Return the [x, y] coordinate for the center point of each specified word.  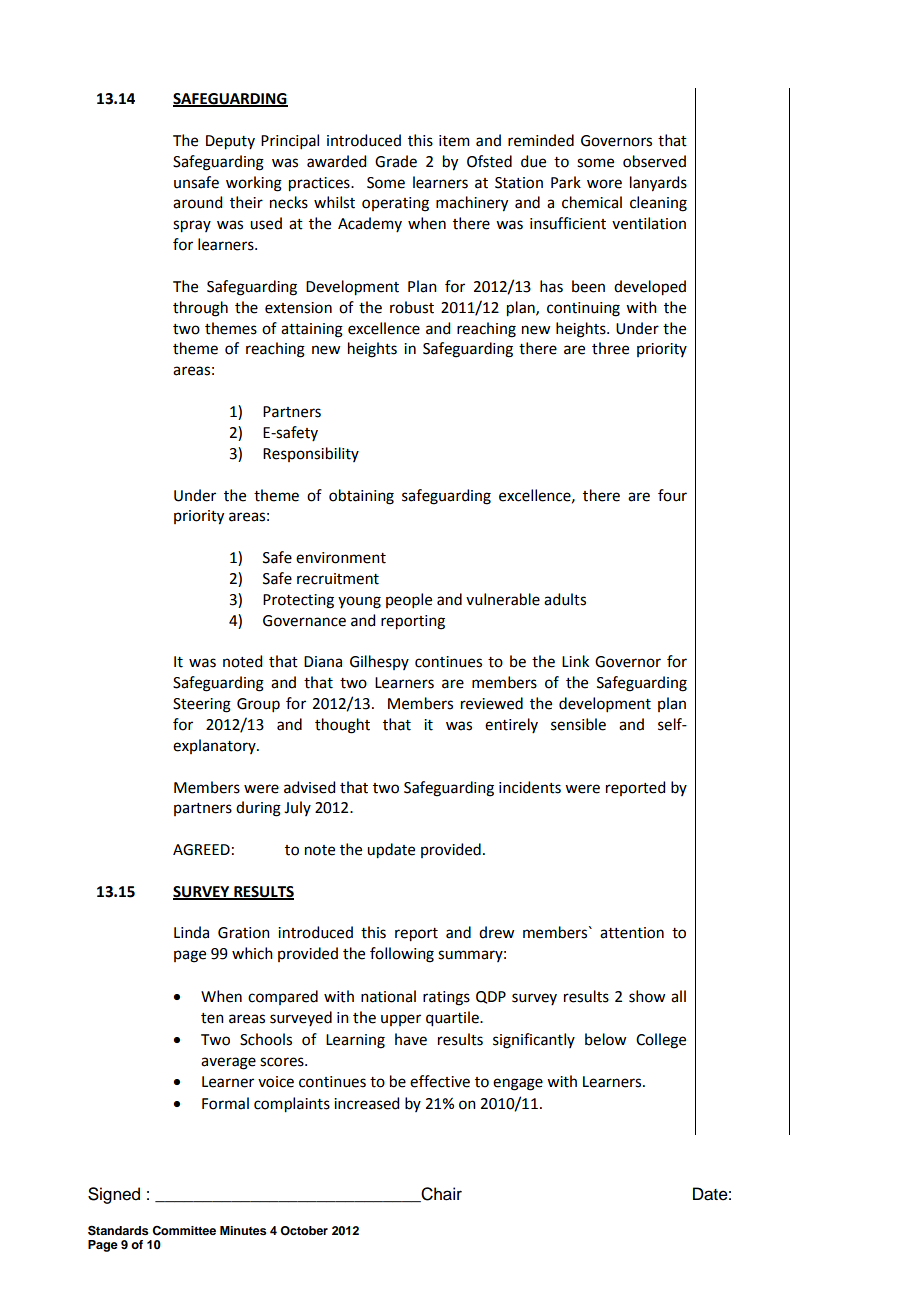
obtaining [361, 497]
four [672, 495]
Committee [184, 1231]
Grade [396, 161]
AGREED [201, 850]
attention [632, 933]
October [304, 1231]
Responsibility [311, 454]
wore [604, 184]
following [402, 955]
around [197, 202]
